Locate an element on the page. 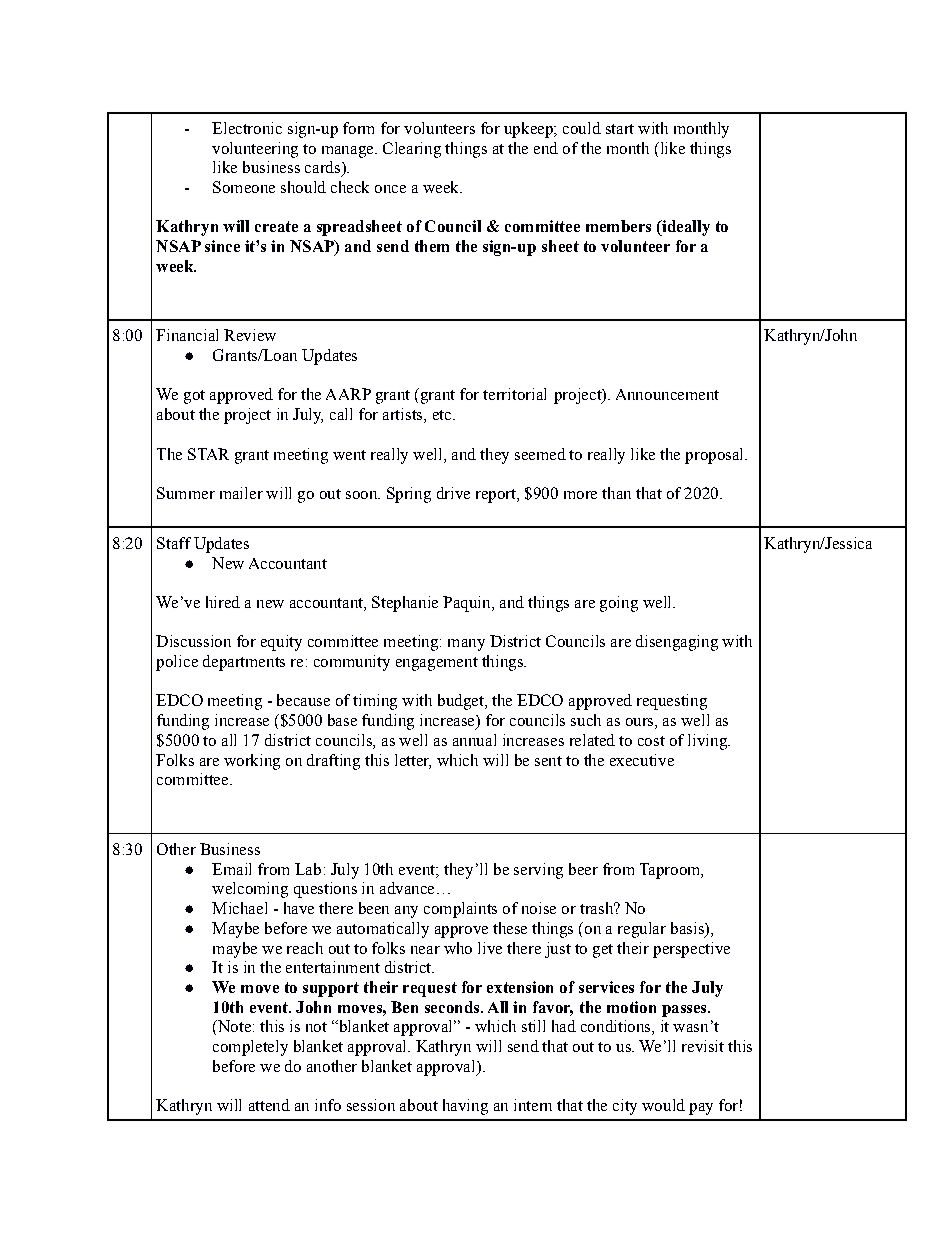 The width and height of the image is (952, 1233). Paquin is located at coordinates (468, 604).
